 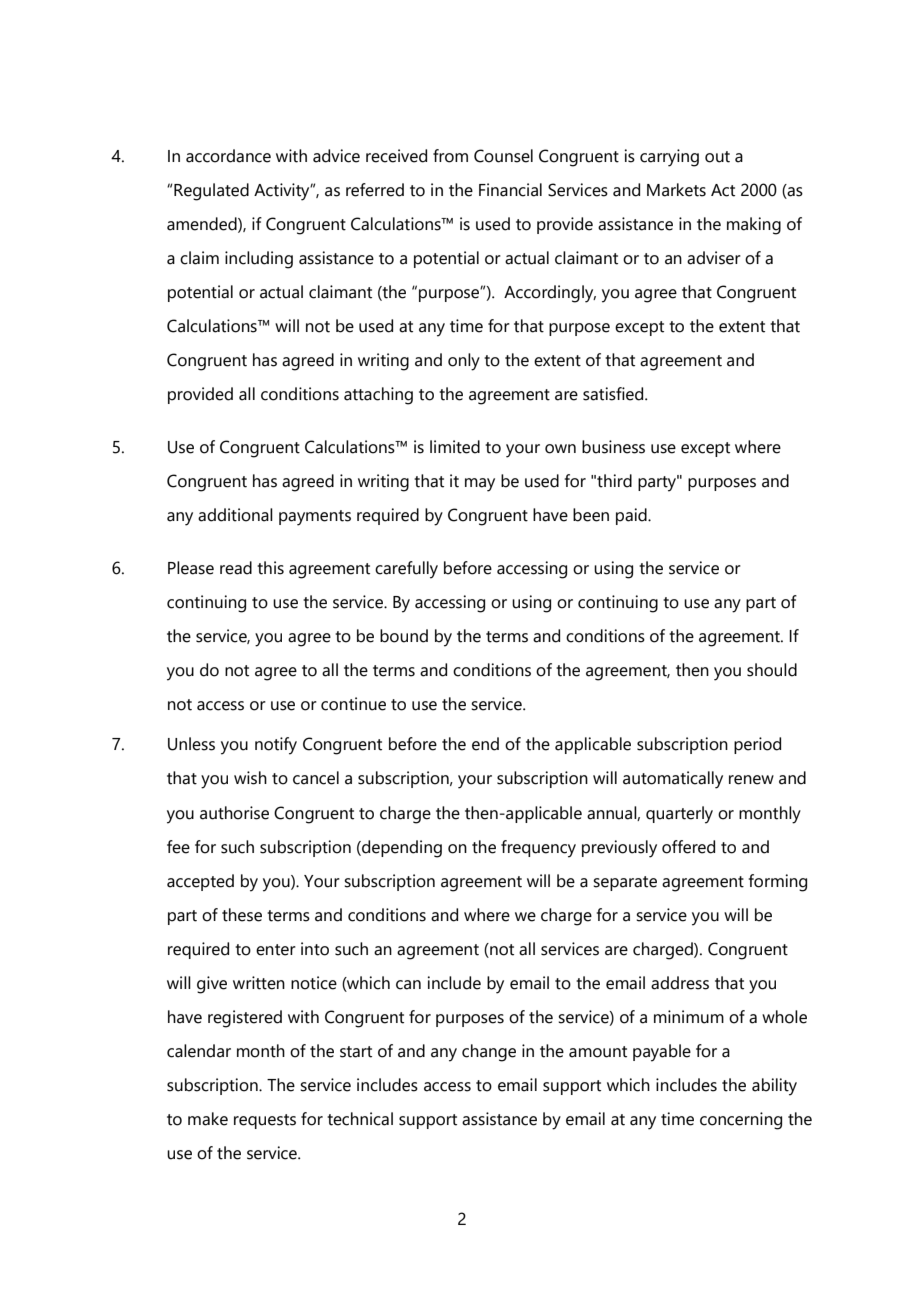 What do you see at coordinates (211, 192) in the image?
I see `Regulated` at bounding box center [211, 192].
